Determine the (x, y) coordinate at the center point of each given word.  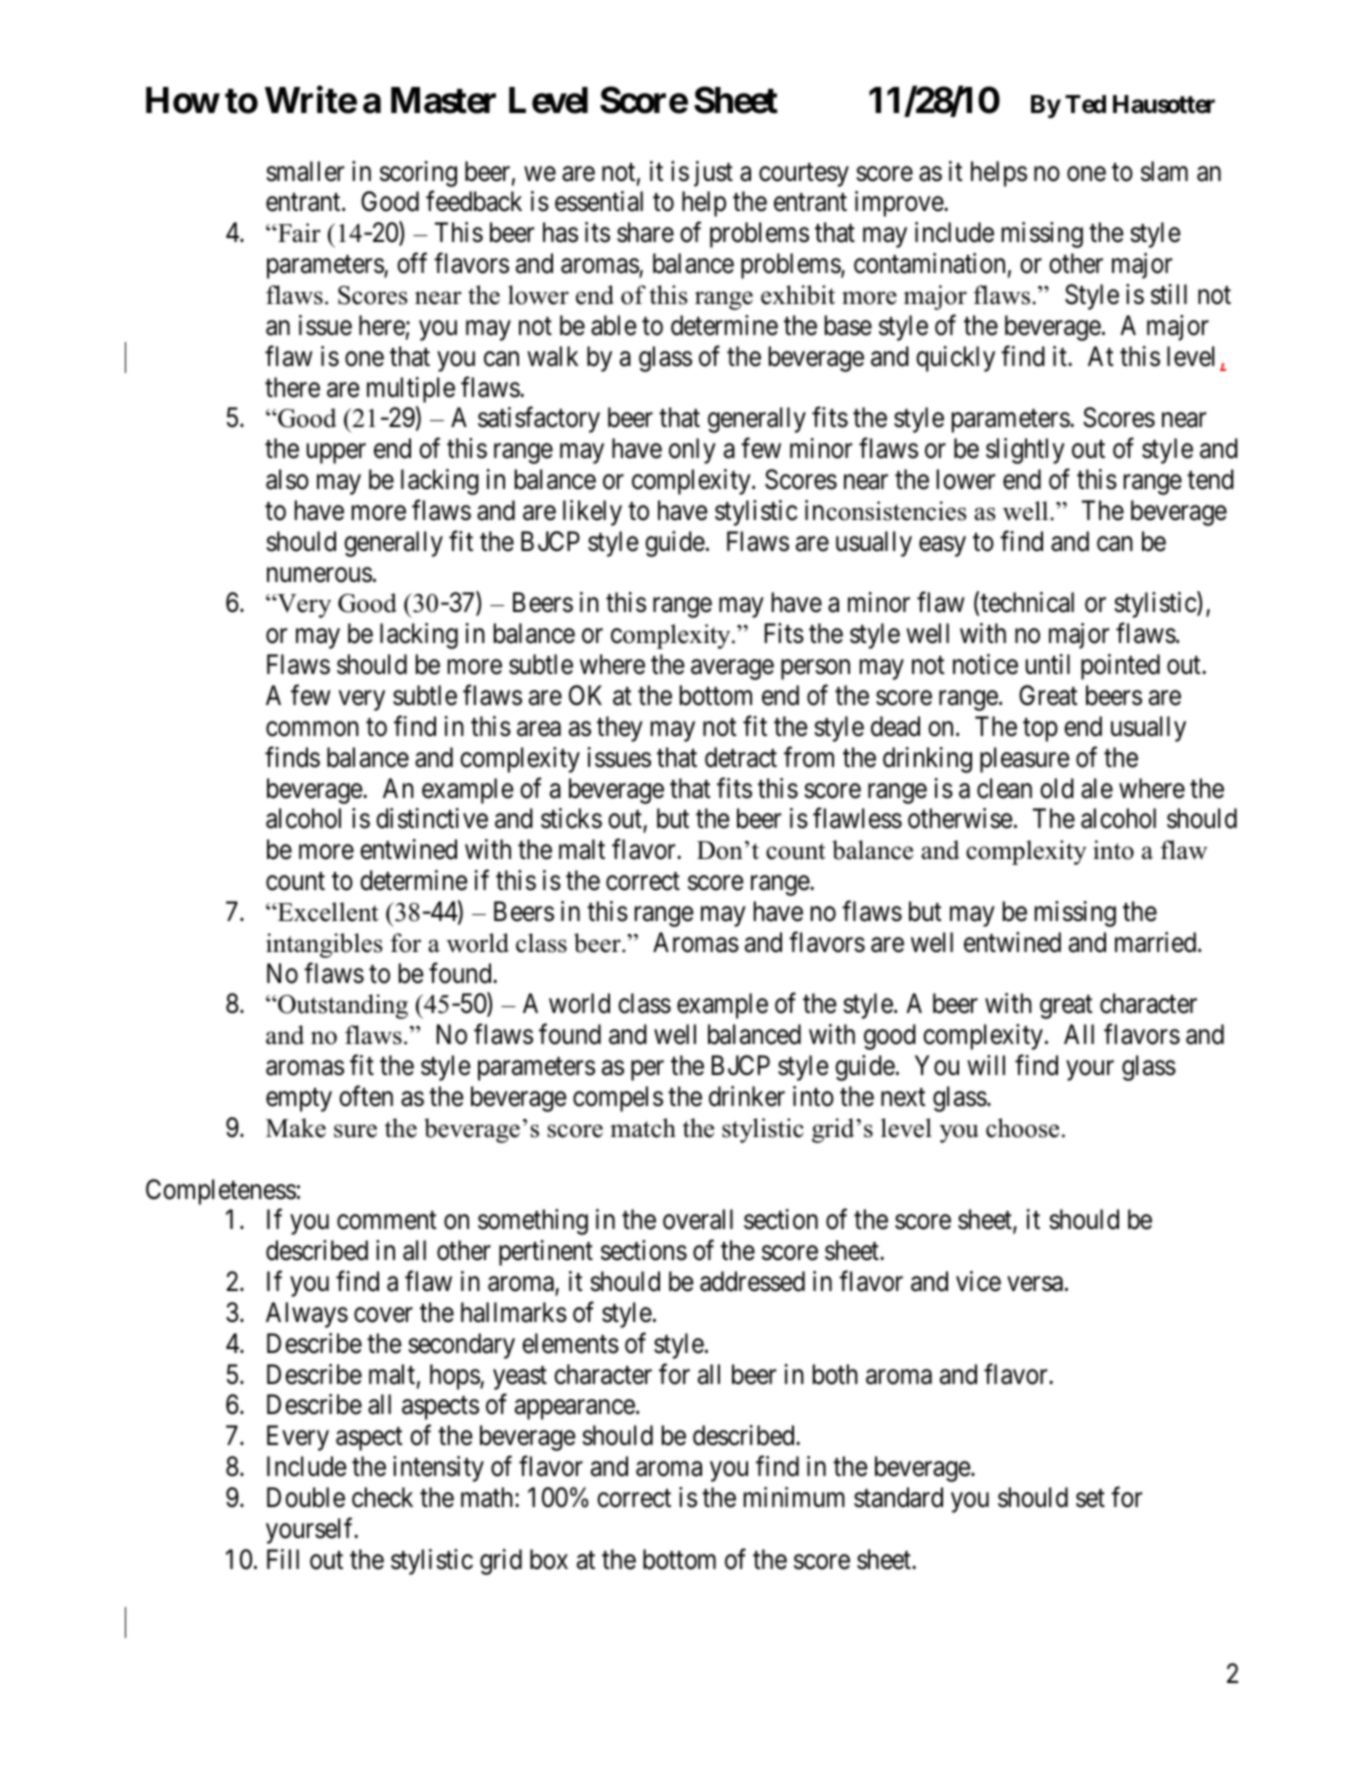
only (692, 451)
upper (336, 454)
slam (1164, 171)
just (713, 174)
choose (1022, 1128)
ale (1097, 788)
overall (698, 1219)
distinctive (432, 818)
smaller (305, 171)
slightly (1025, 451)
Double (306, 1497)
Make (296, 1128)
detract (741, 757)
